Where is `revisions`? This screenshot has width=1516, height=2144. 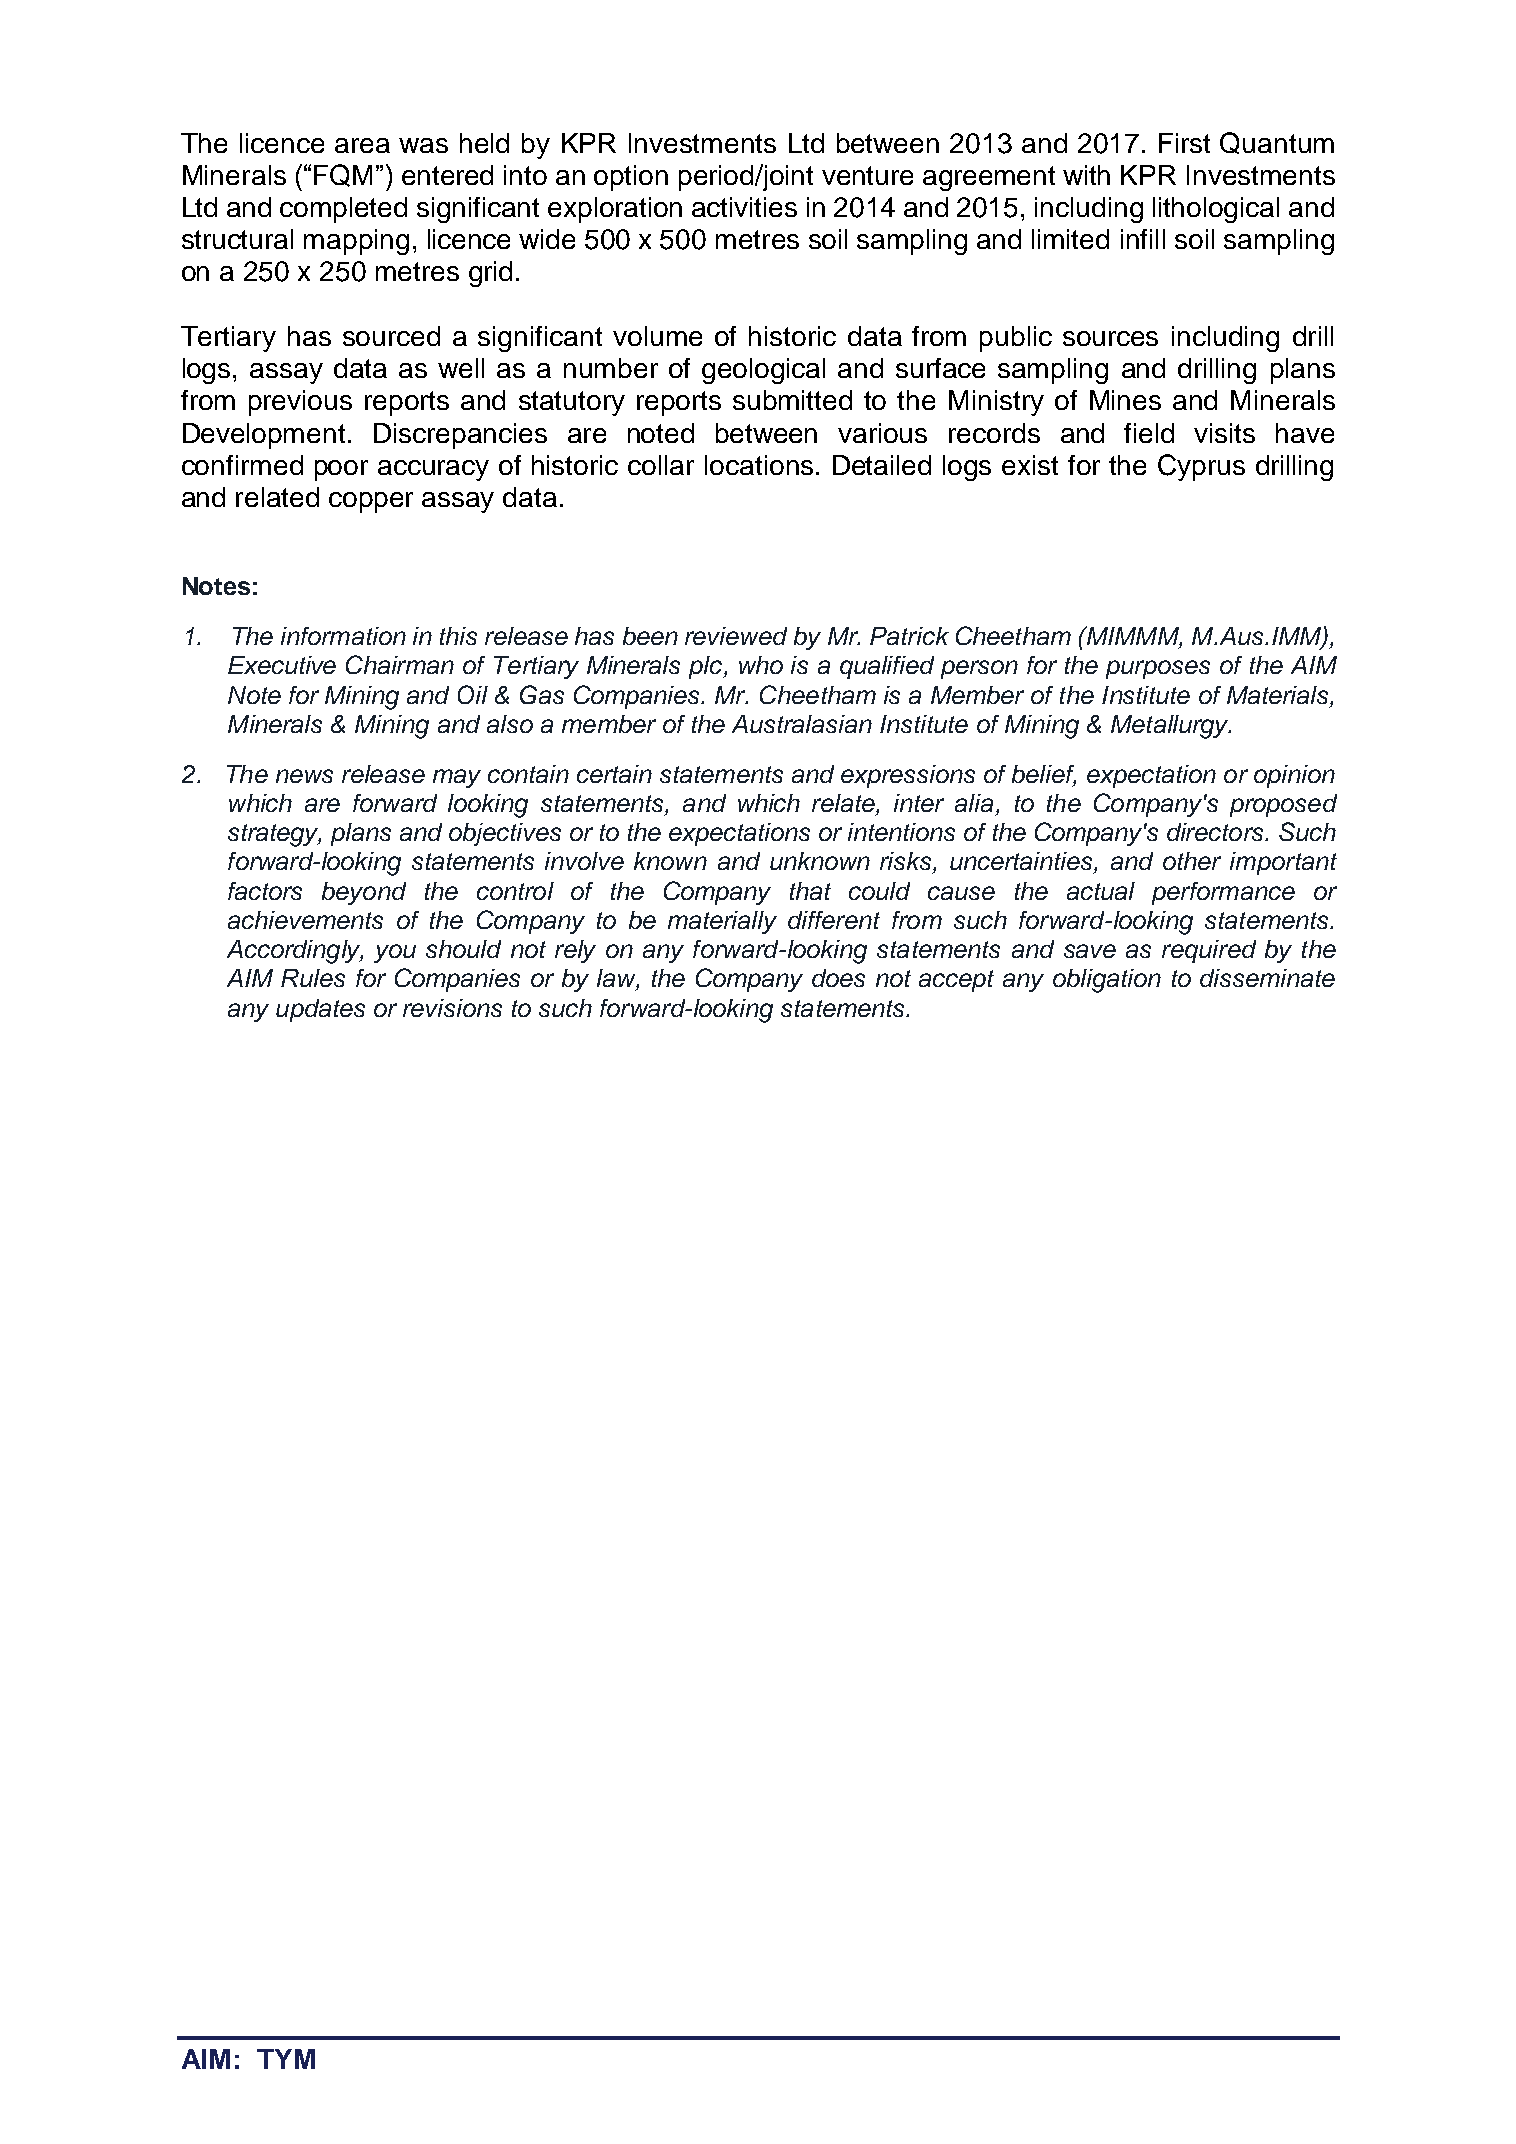
revisions is located at coordinates (452, 1008).
